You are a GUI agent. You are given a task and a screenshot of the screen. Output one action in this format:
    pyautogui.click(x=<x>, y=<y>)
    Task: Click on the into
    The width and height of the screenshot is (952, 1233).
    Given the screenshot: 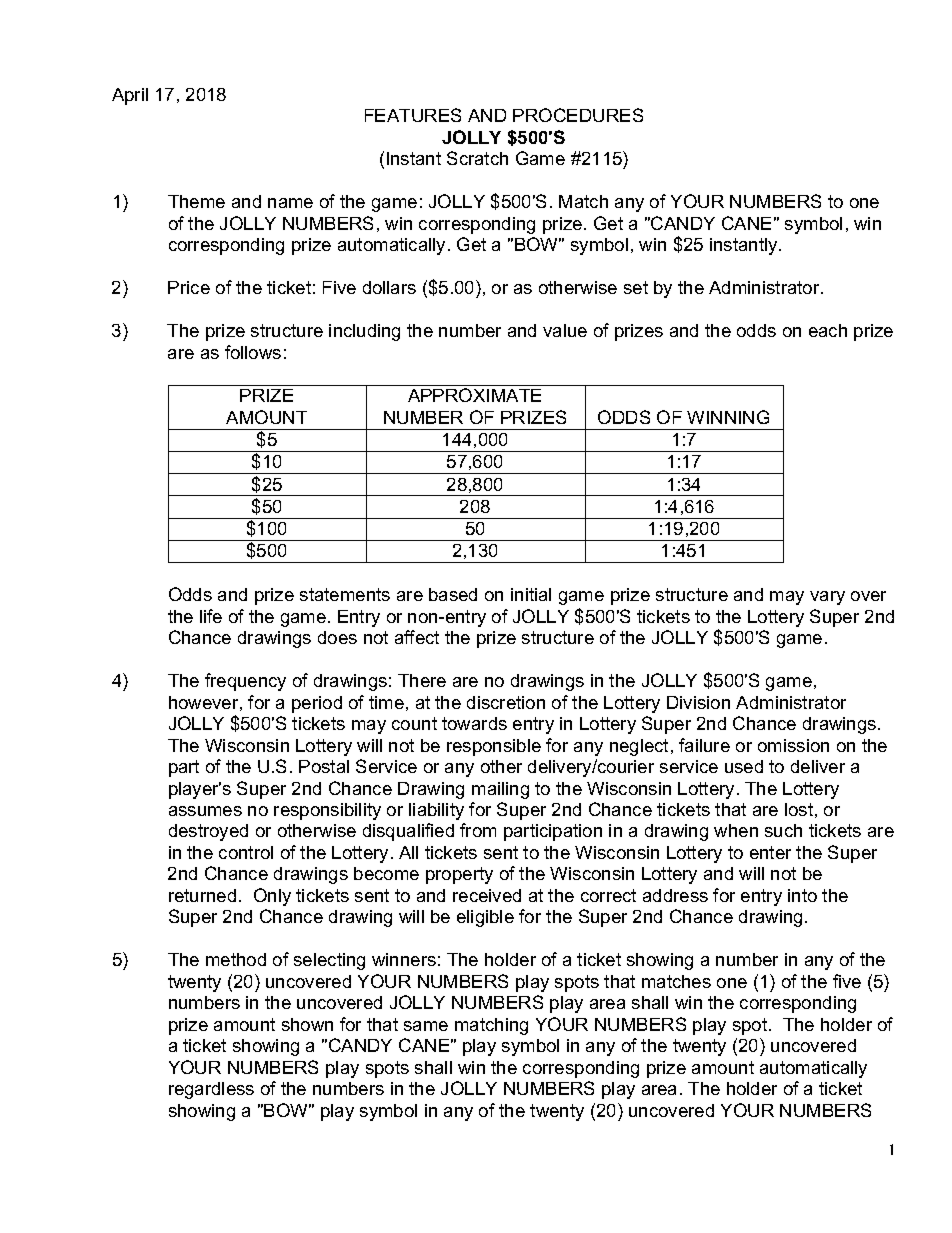 What is the action you would take?
    pyautogui.click(x=802, y=895)
